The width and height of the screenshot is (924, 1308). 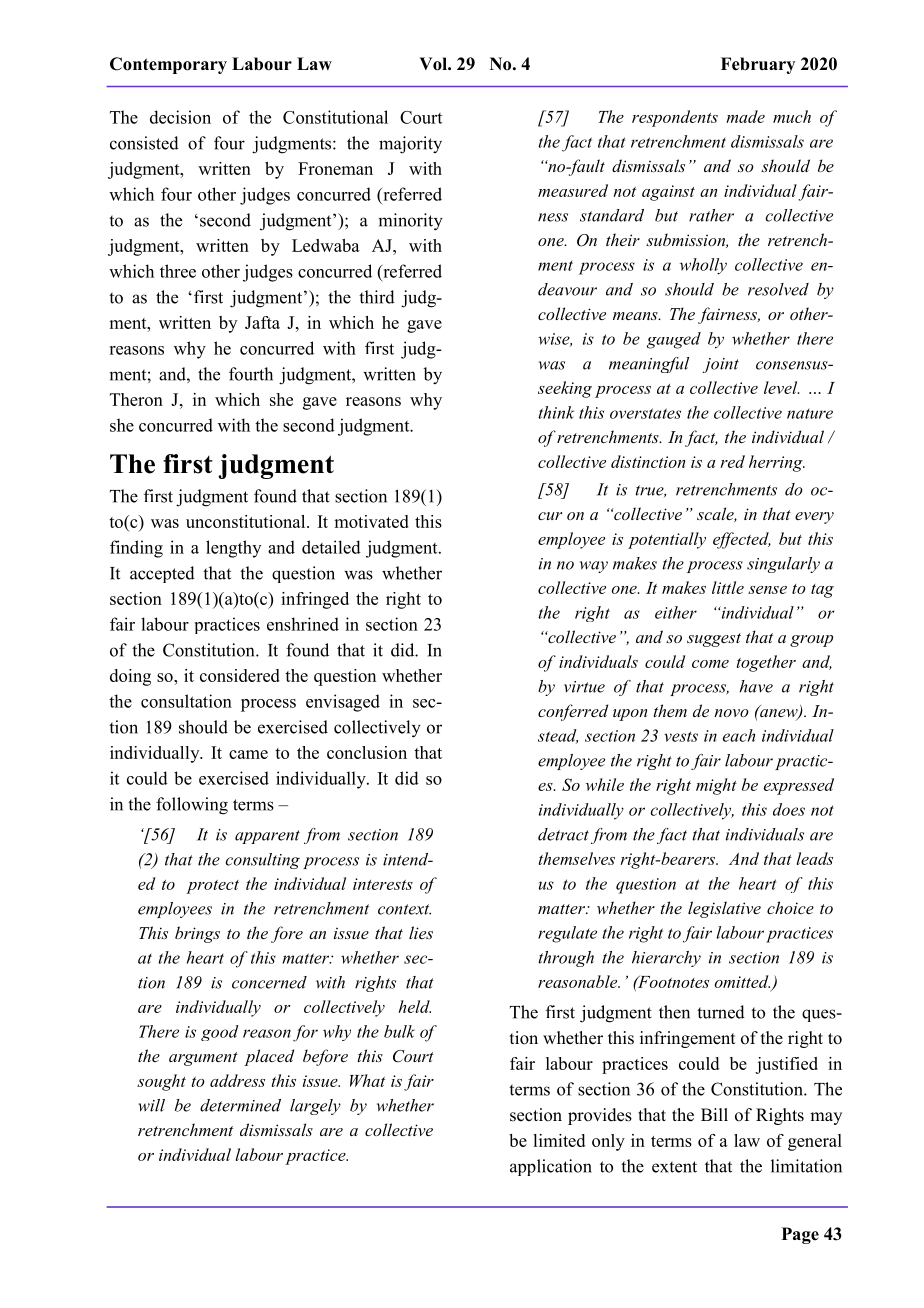 I want to click on following, so click(x=192, y=806).
